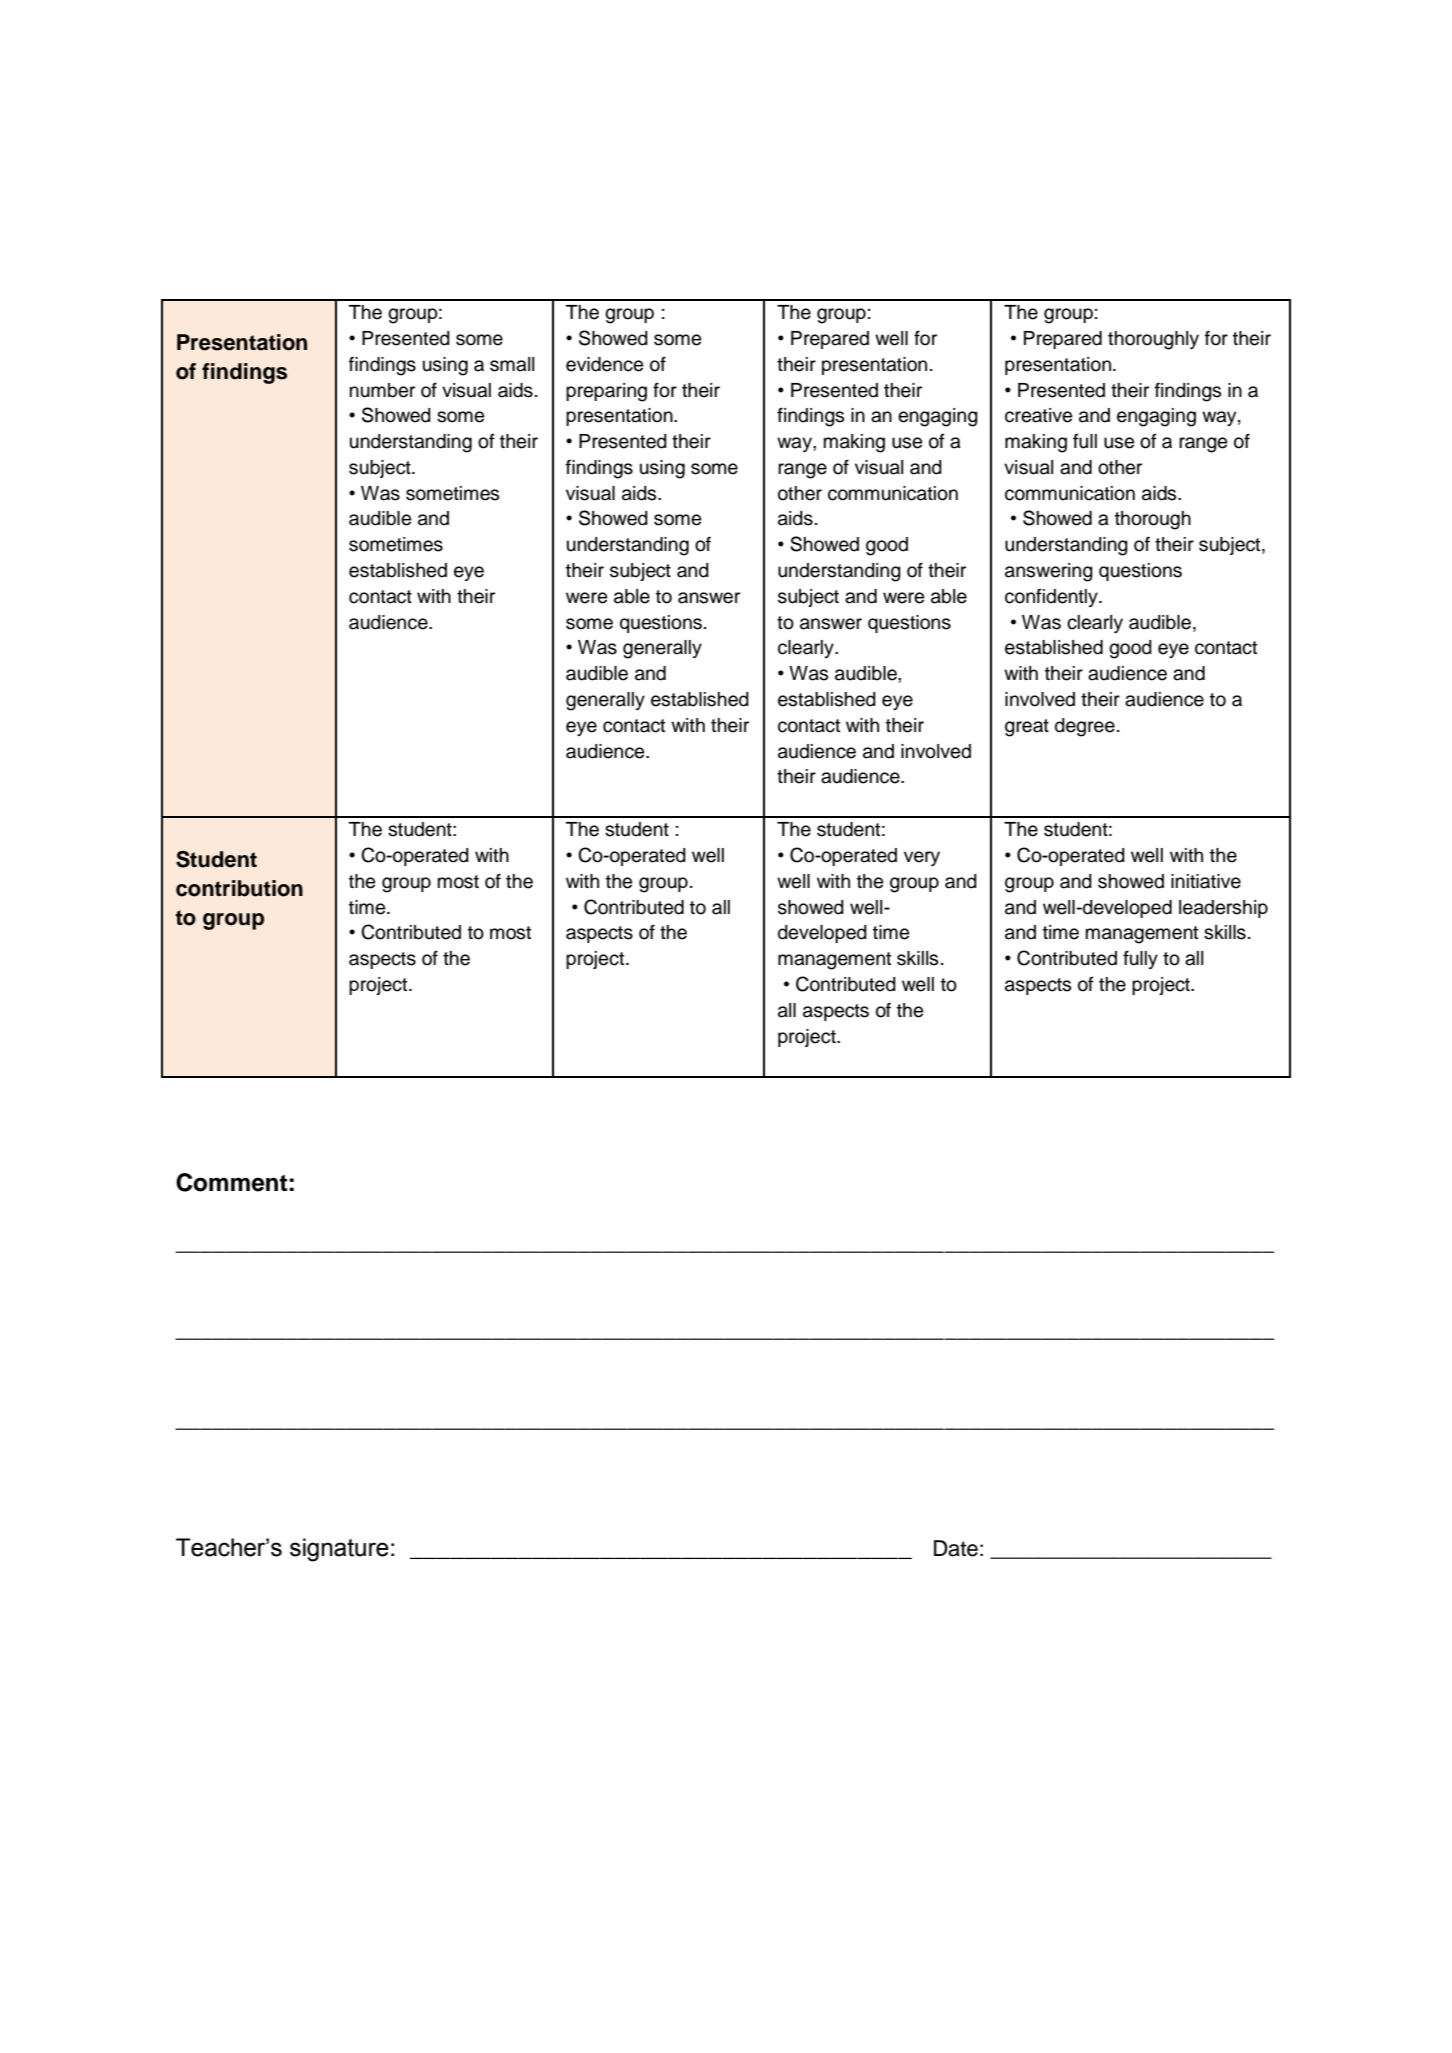  I want to click on very, so click(922, 858).
